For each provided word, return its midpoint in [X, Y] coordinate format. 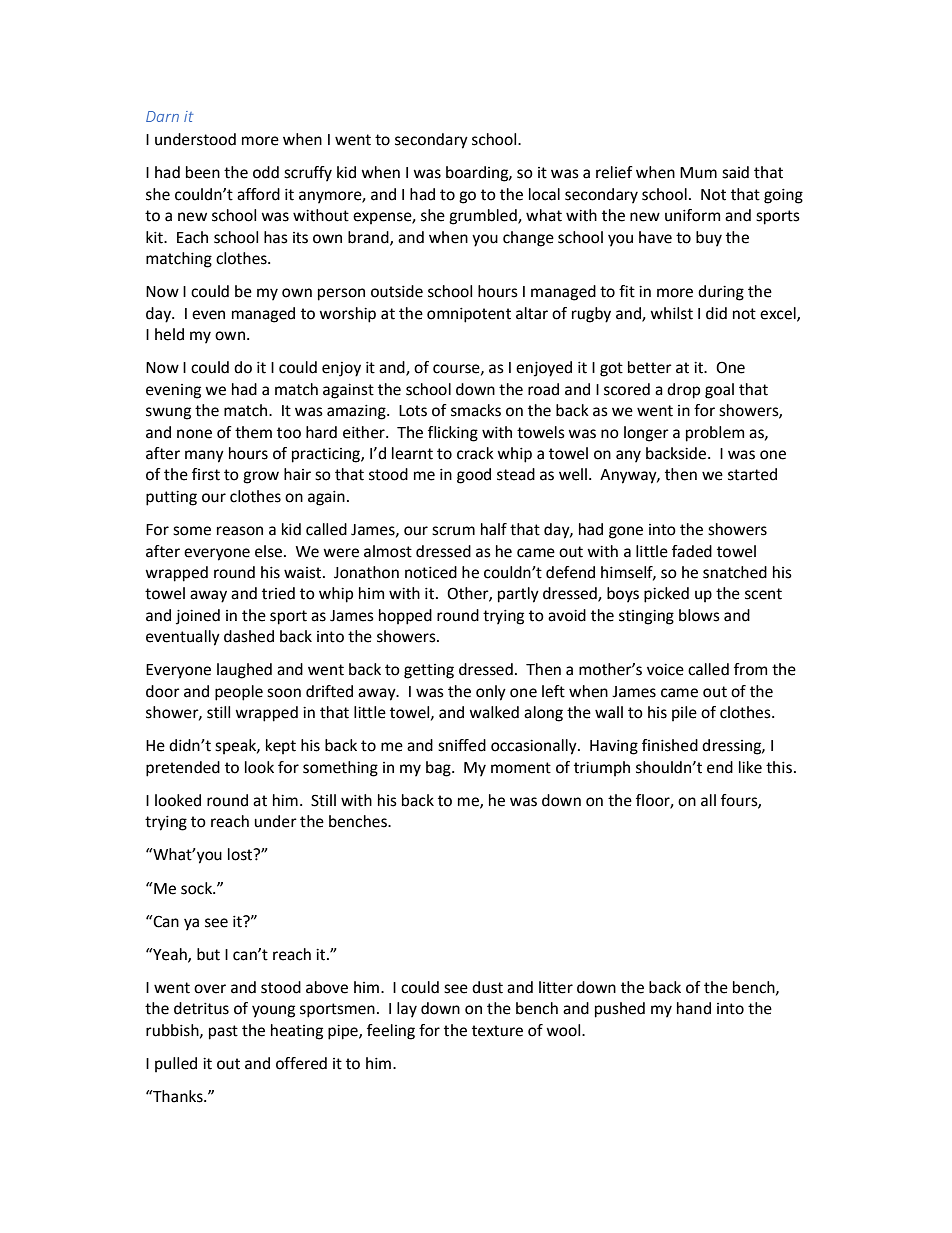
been [203, 172]
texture [497, 1031]
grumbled [484, 217]
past [223, 1032]
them [253, 432]
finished [670, 745]
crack [475, 453]
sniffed [462, 745]
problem [715, 434]
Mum [698, 173]
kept [281, 747]
